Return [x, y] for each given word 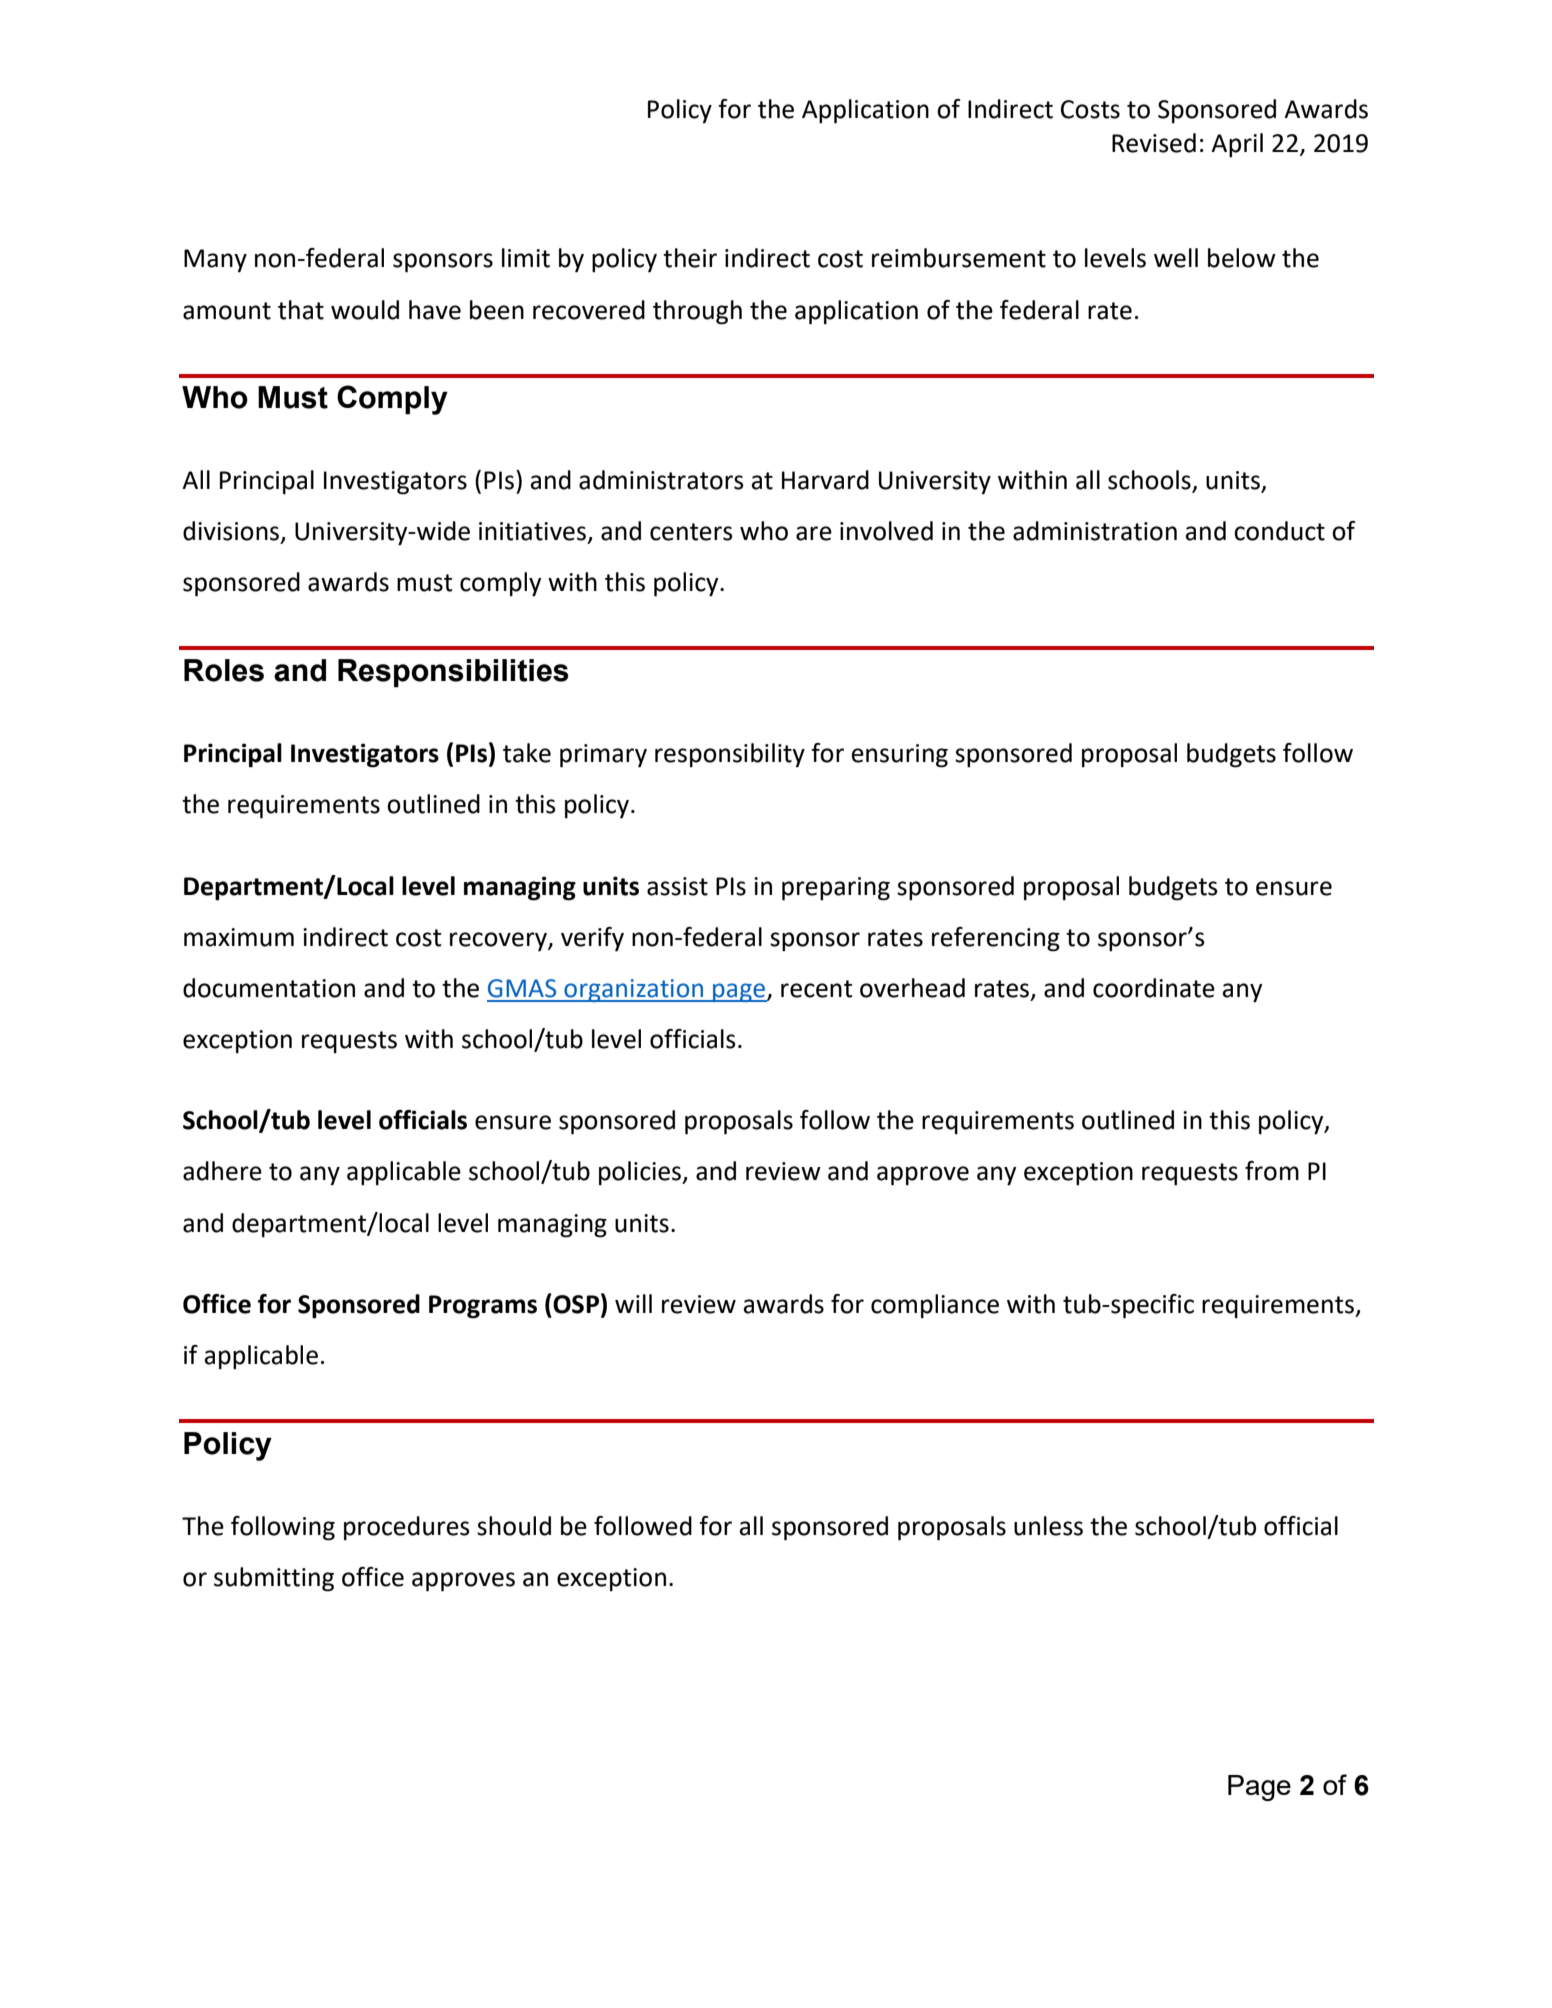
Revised [1154, 143]
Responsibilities [453, 673]
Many [215, 260]
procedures [407, 1528]
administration [1095, 531]
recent [816, 989]
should [514, 1526]
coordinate [1154, 988]
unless [1048, 1526]
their [690, 258]
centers [691, 532]
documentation [269, 988]
